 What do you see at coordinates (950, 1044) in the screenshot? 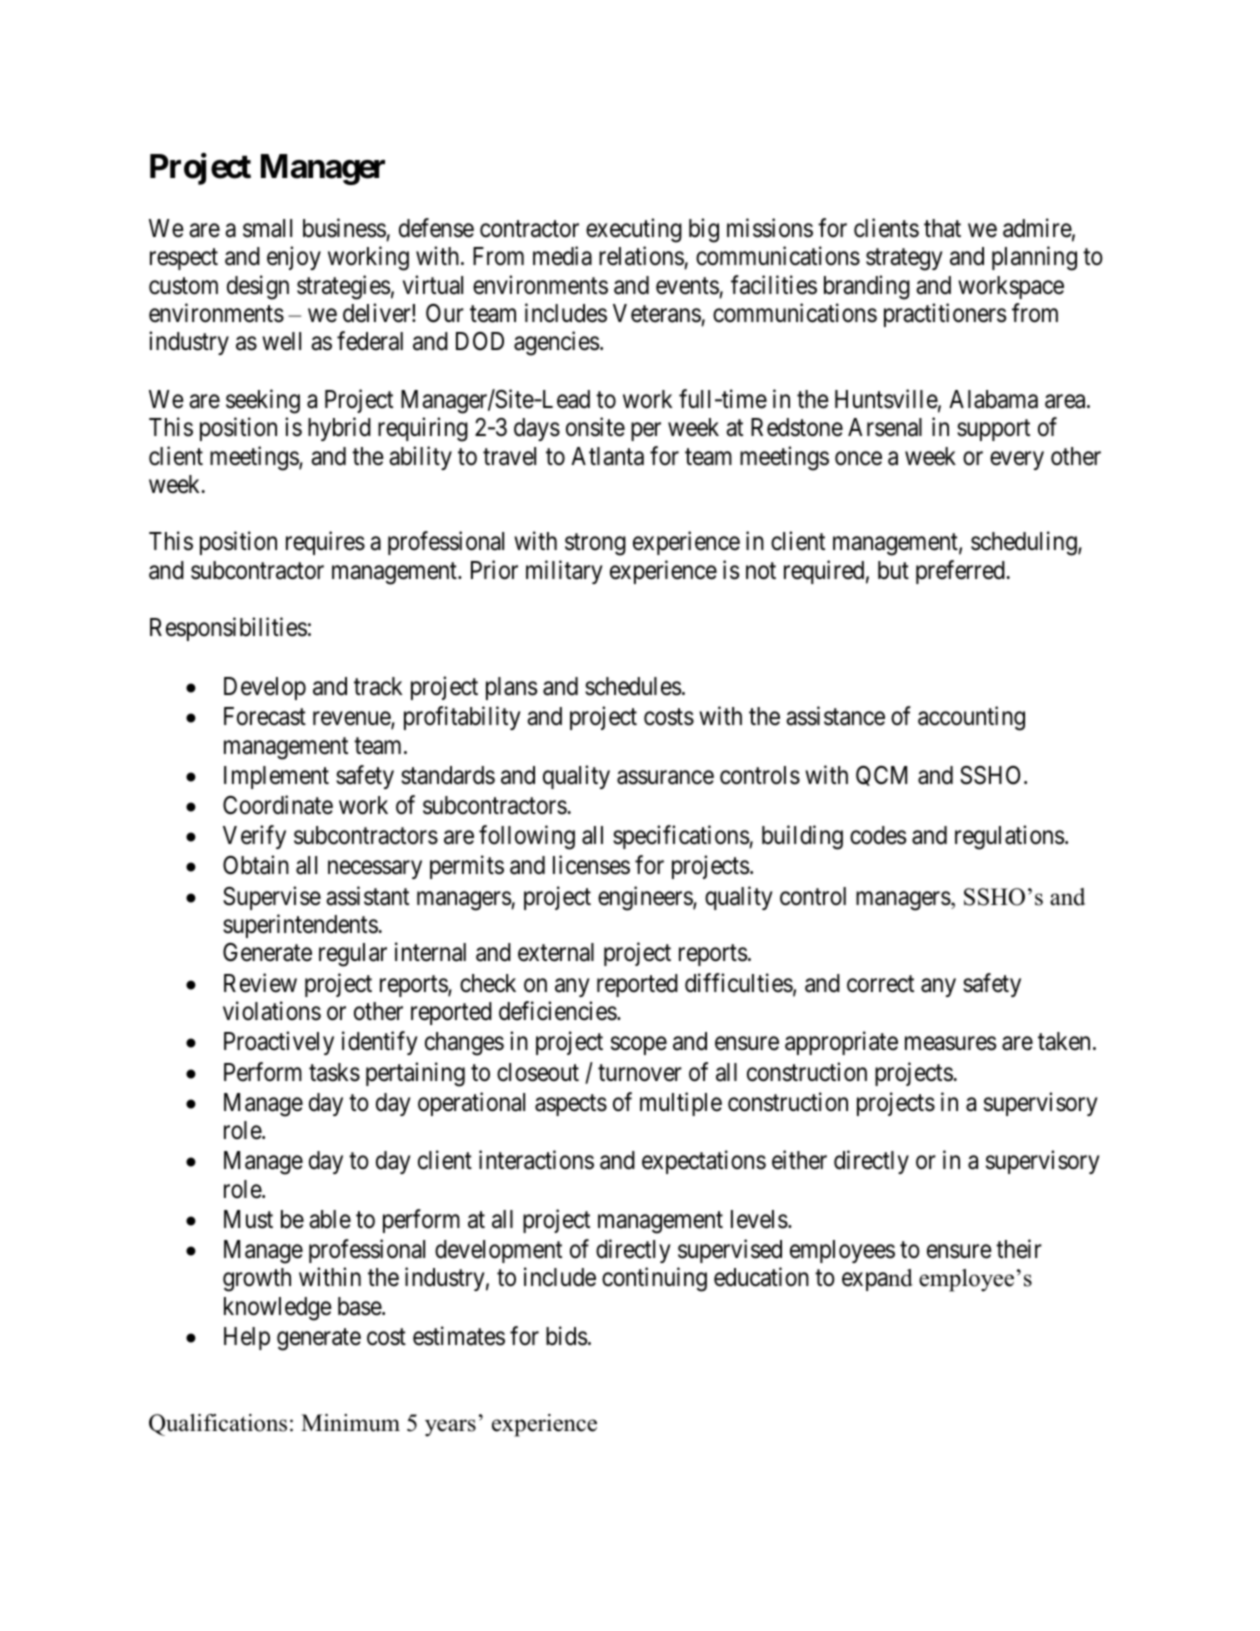
I see `measures` at bounding box center [950, 1044].
